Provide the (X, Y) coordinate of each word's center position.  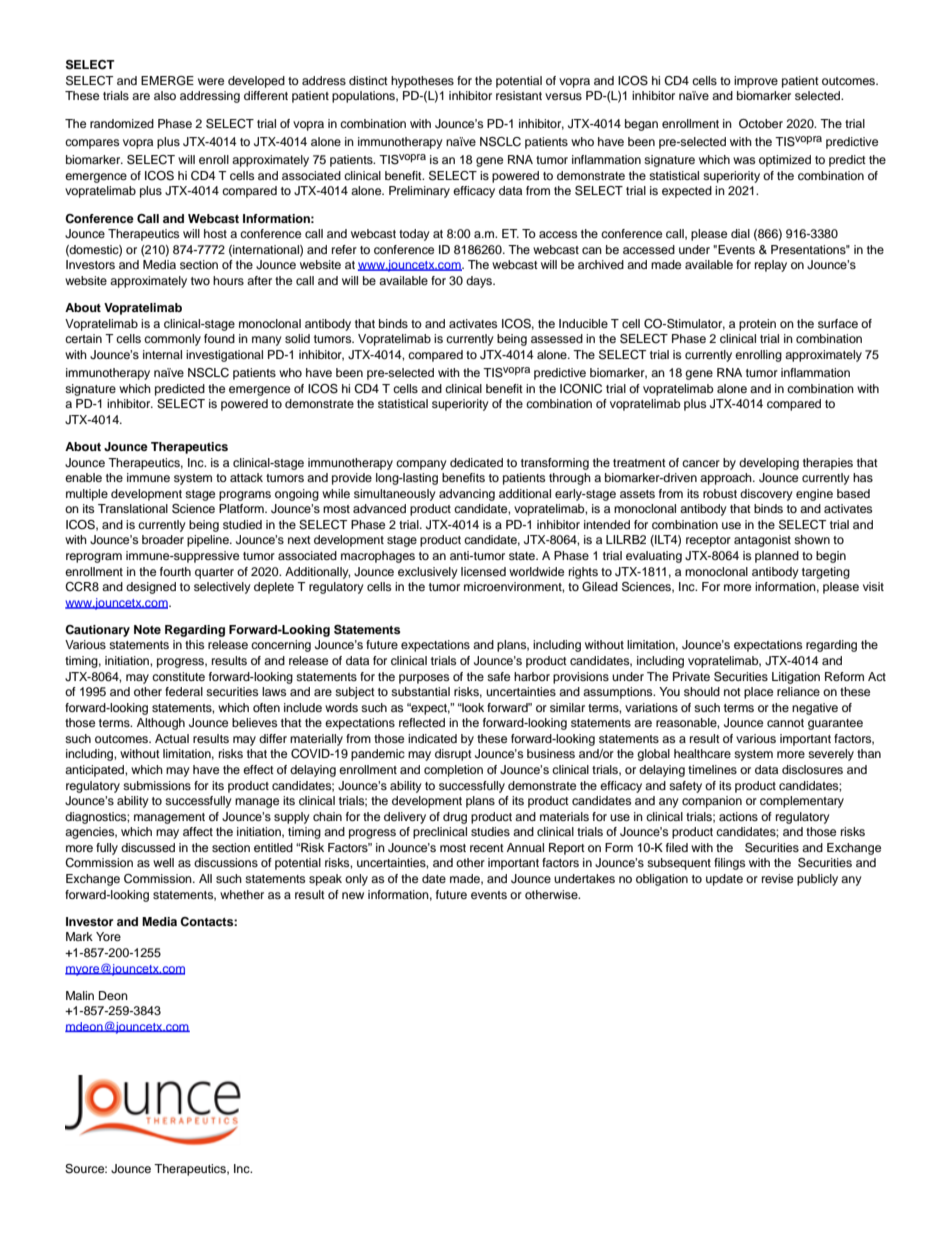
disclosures (812, 769)
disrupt (453, 755)
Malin (80, 995)
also (165, 95)
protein (757, 325)
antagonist (762, 541)
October (761, 124)
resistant (519, 95)
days (480, 282)
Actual (172, 738)
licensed (483, 571)
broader (163, 539)
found (219, 338)
